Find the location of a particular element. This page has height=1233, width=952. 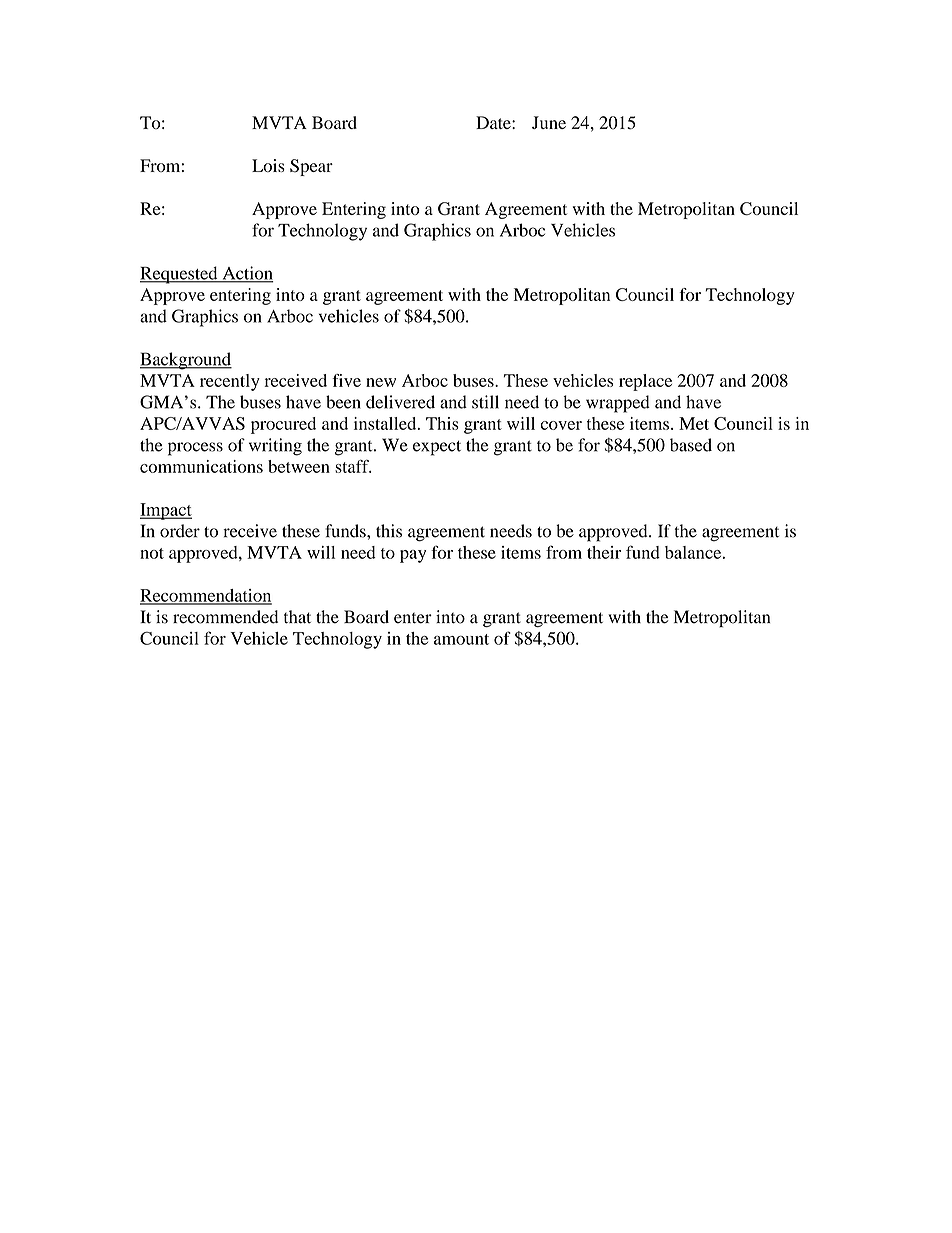

their is located at coordinates (604, 552).
